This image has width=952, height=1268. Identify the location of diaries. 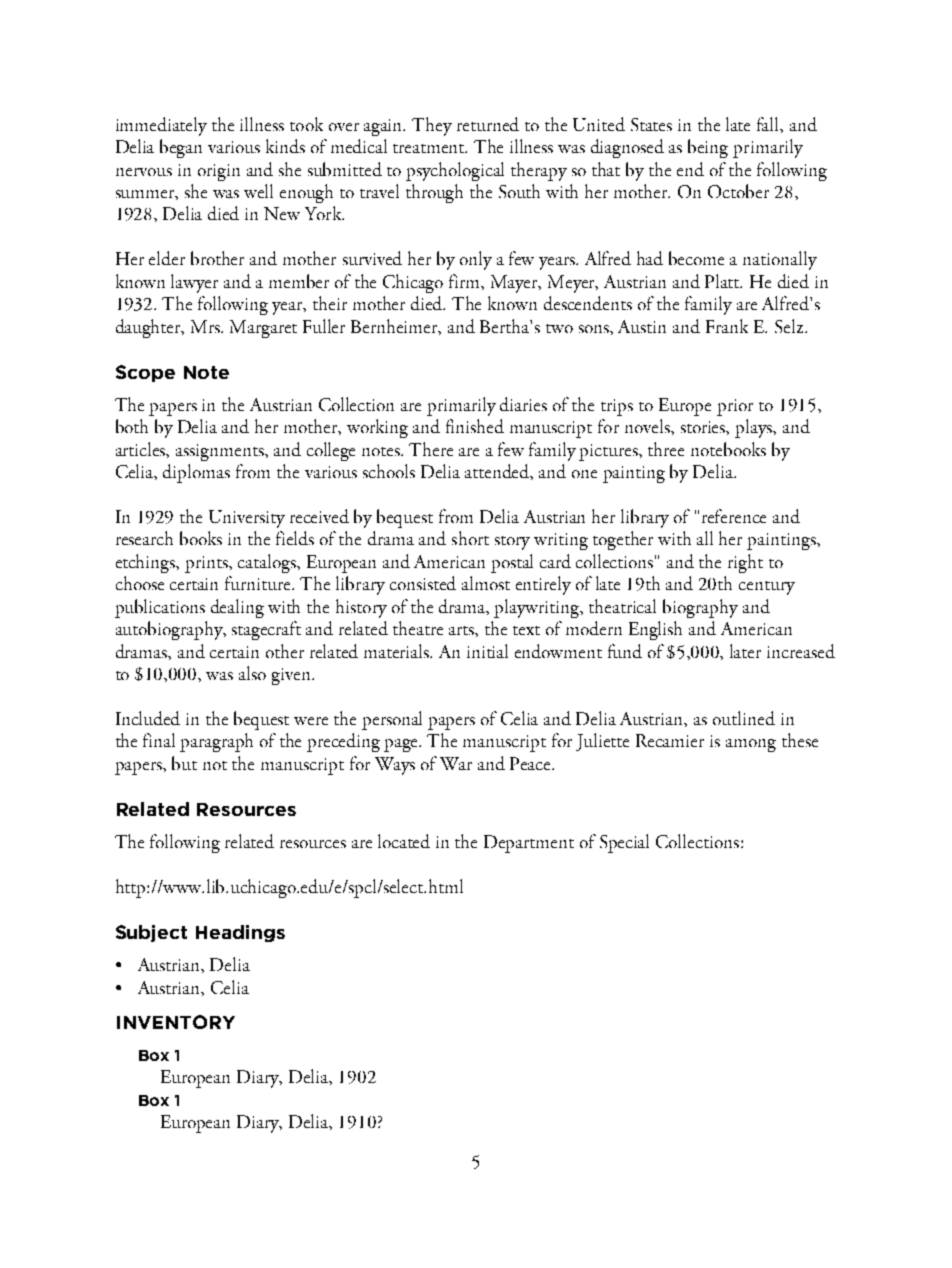
(523, 404).
